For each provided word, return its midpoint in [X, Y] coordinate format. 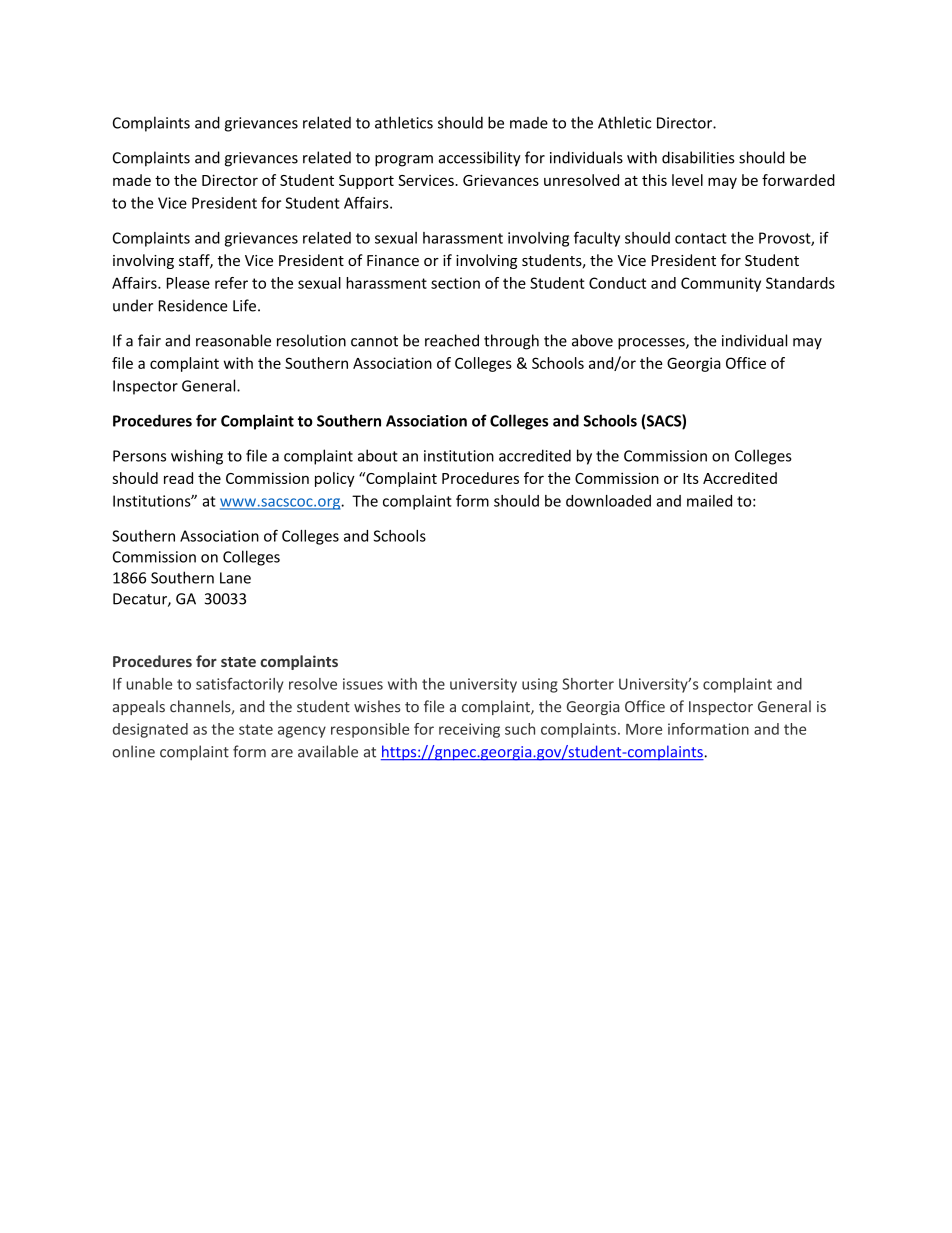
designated [150, 730]
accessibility [480, 159]
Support [366, 182]
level [687, 180]
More [644, 729]
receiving [469, 730]
